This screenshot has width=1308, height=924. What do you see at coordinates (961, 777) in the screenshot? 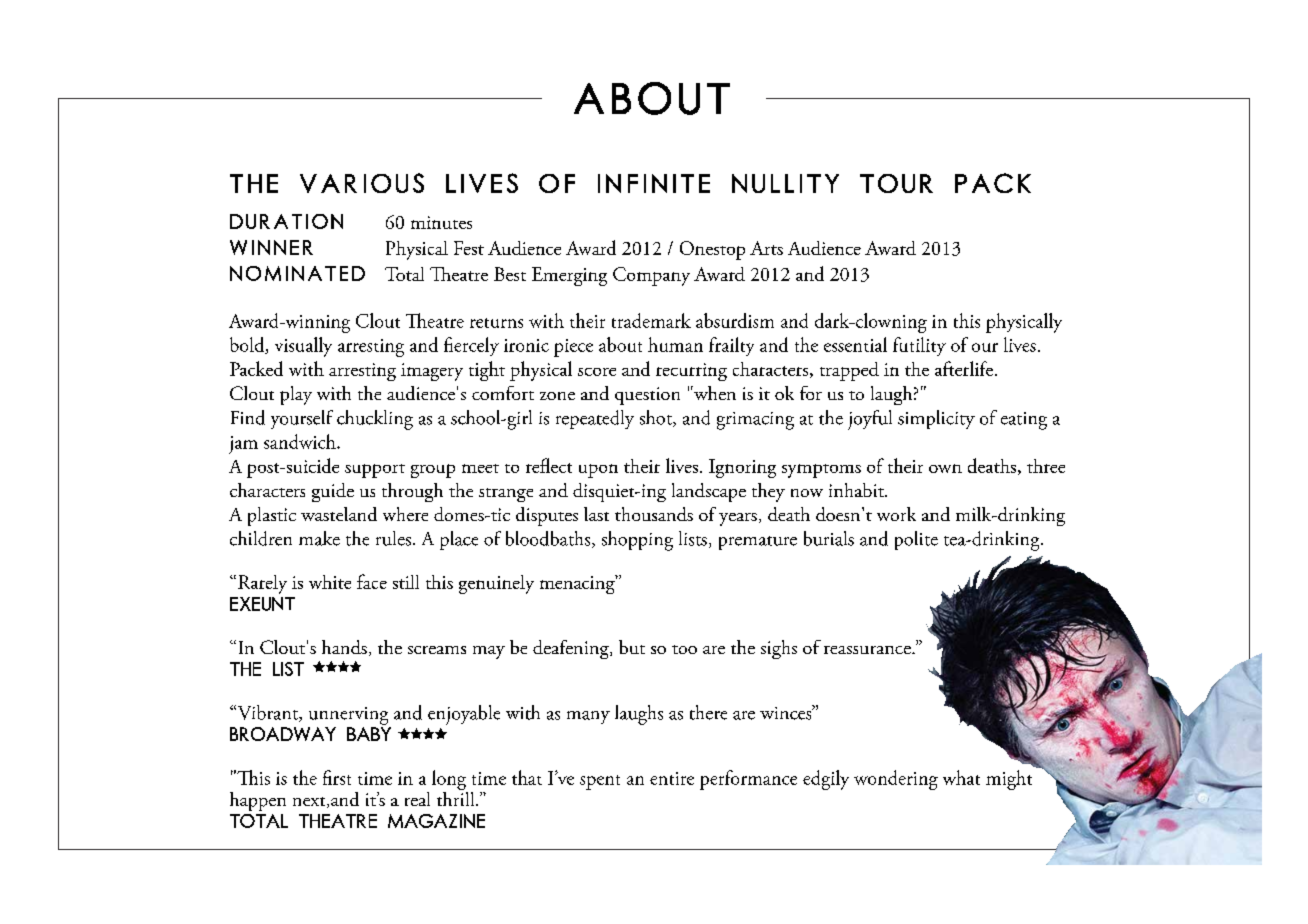
I see `what` at bounding box center [961, 777].
